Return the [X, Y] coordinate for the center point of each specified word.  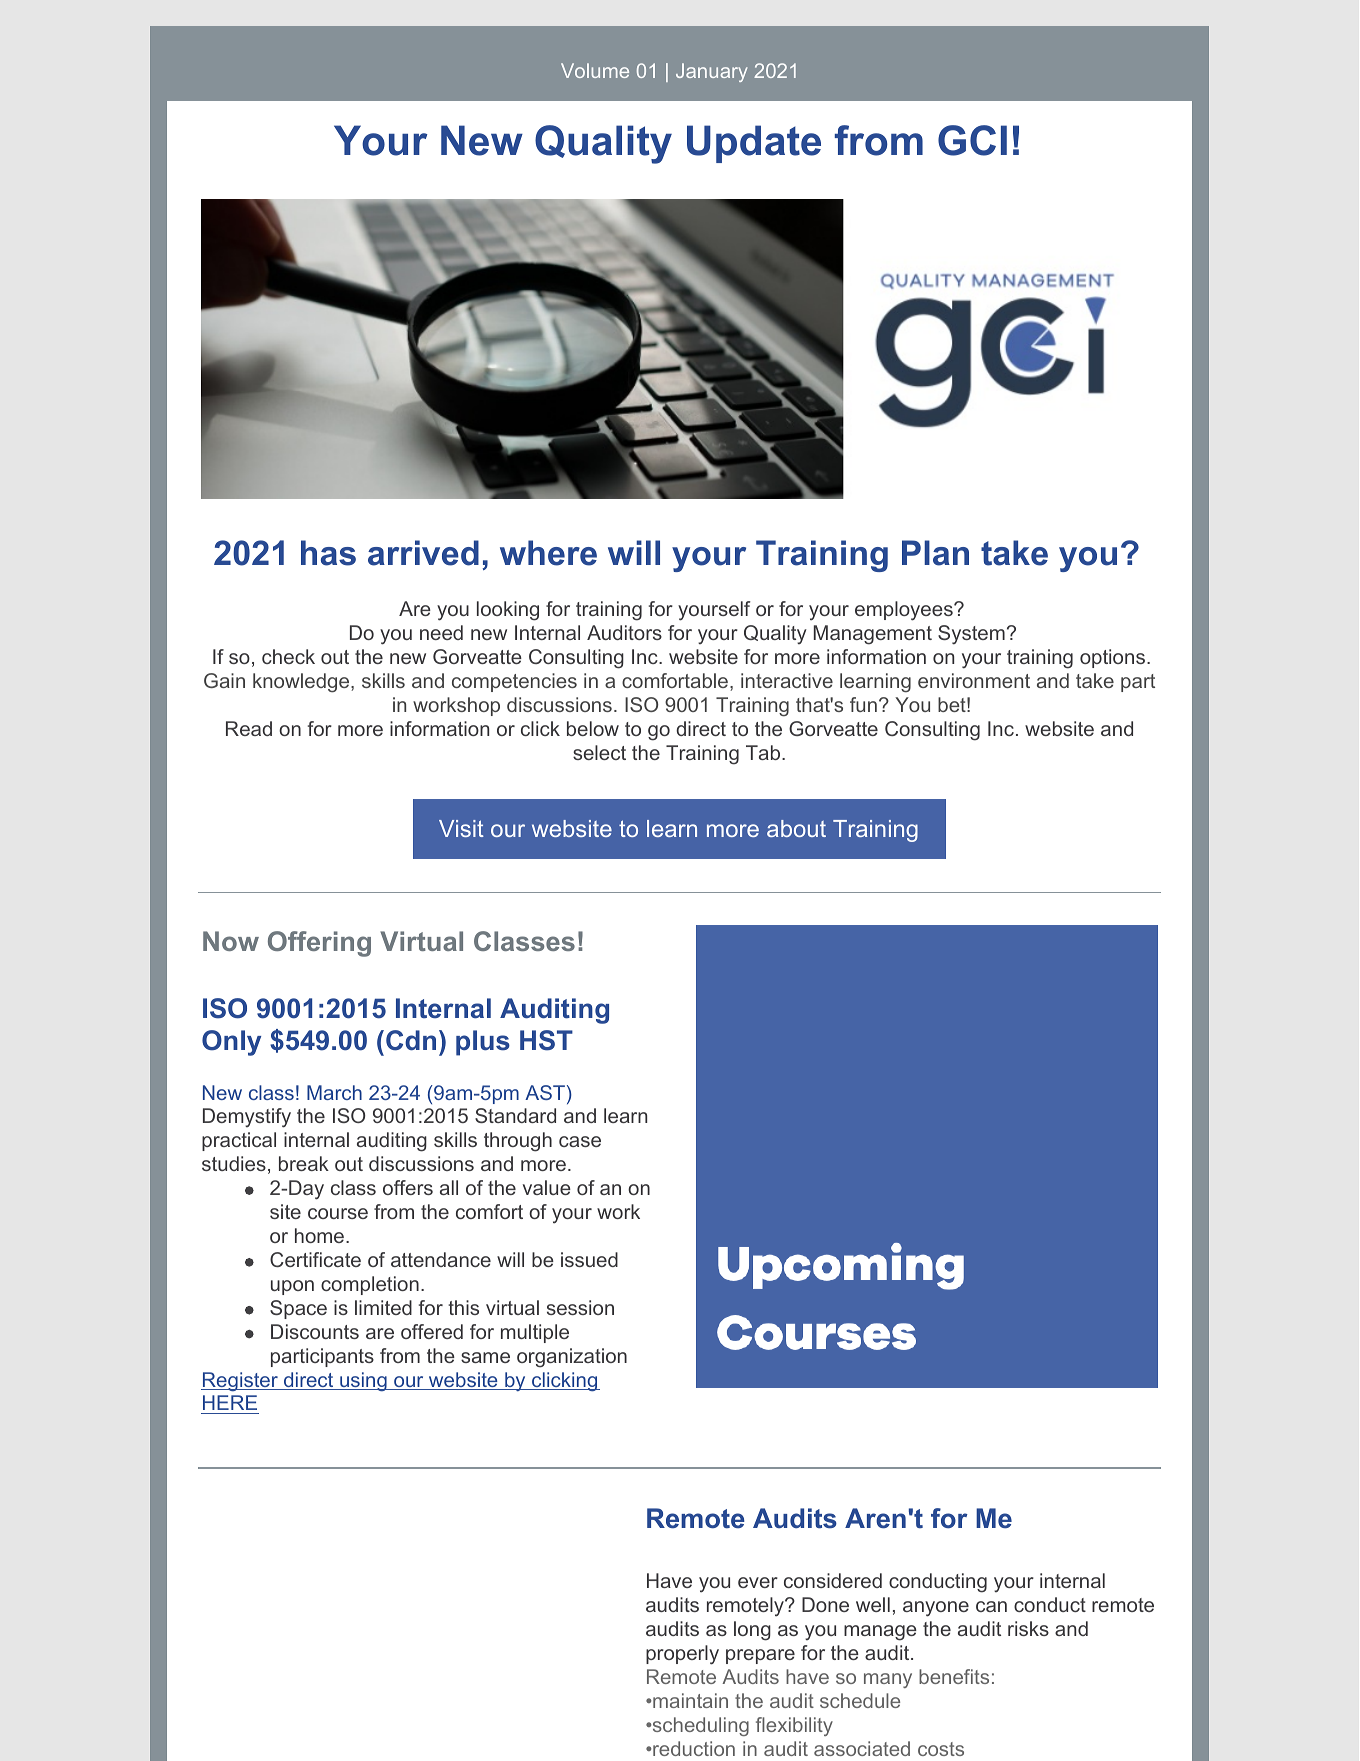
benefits [954, 1676]
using [363, 1381]
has [328, 553]
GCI [972, 140]
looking [508, 611]
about [796, 828]
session [580, 1307]
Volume [595, 70]
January [712, 72]
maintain [689, 1700]
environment [974, 680]
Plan [935, 553]
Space [298, 1309]
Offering [319, 944]
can [991, 1606]
